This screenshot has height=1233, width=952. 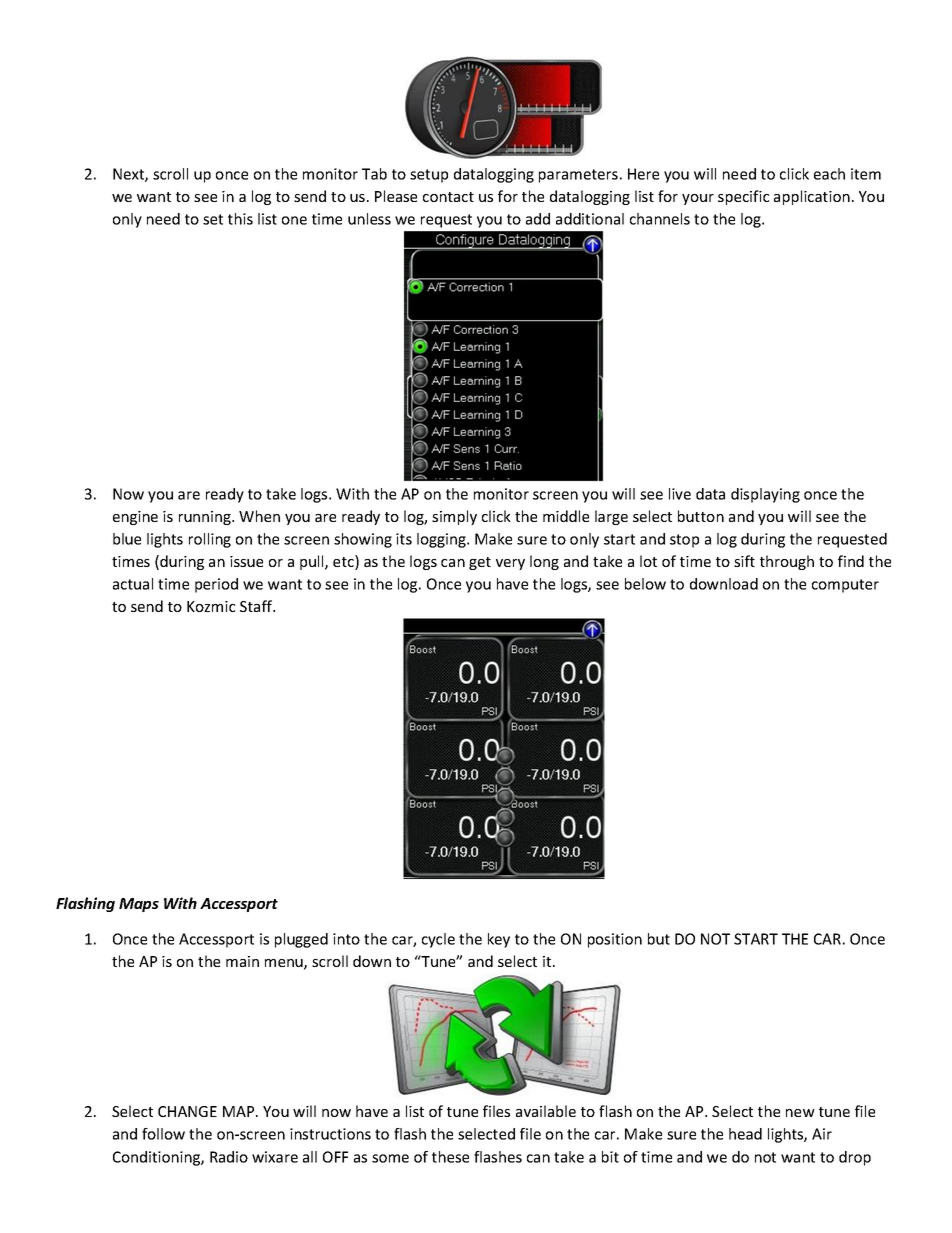 I want to click on CHANGE, so click(x=187, y=1111).
